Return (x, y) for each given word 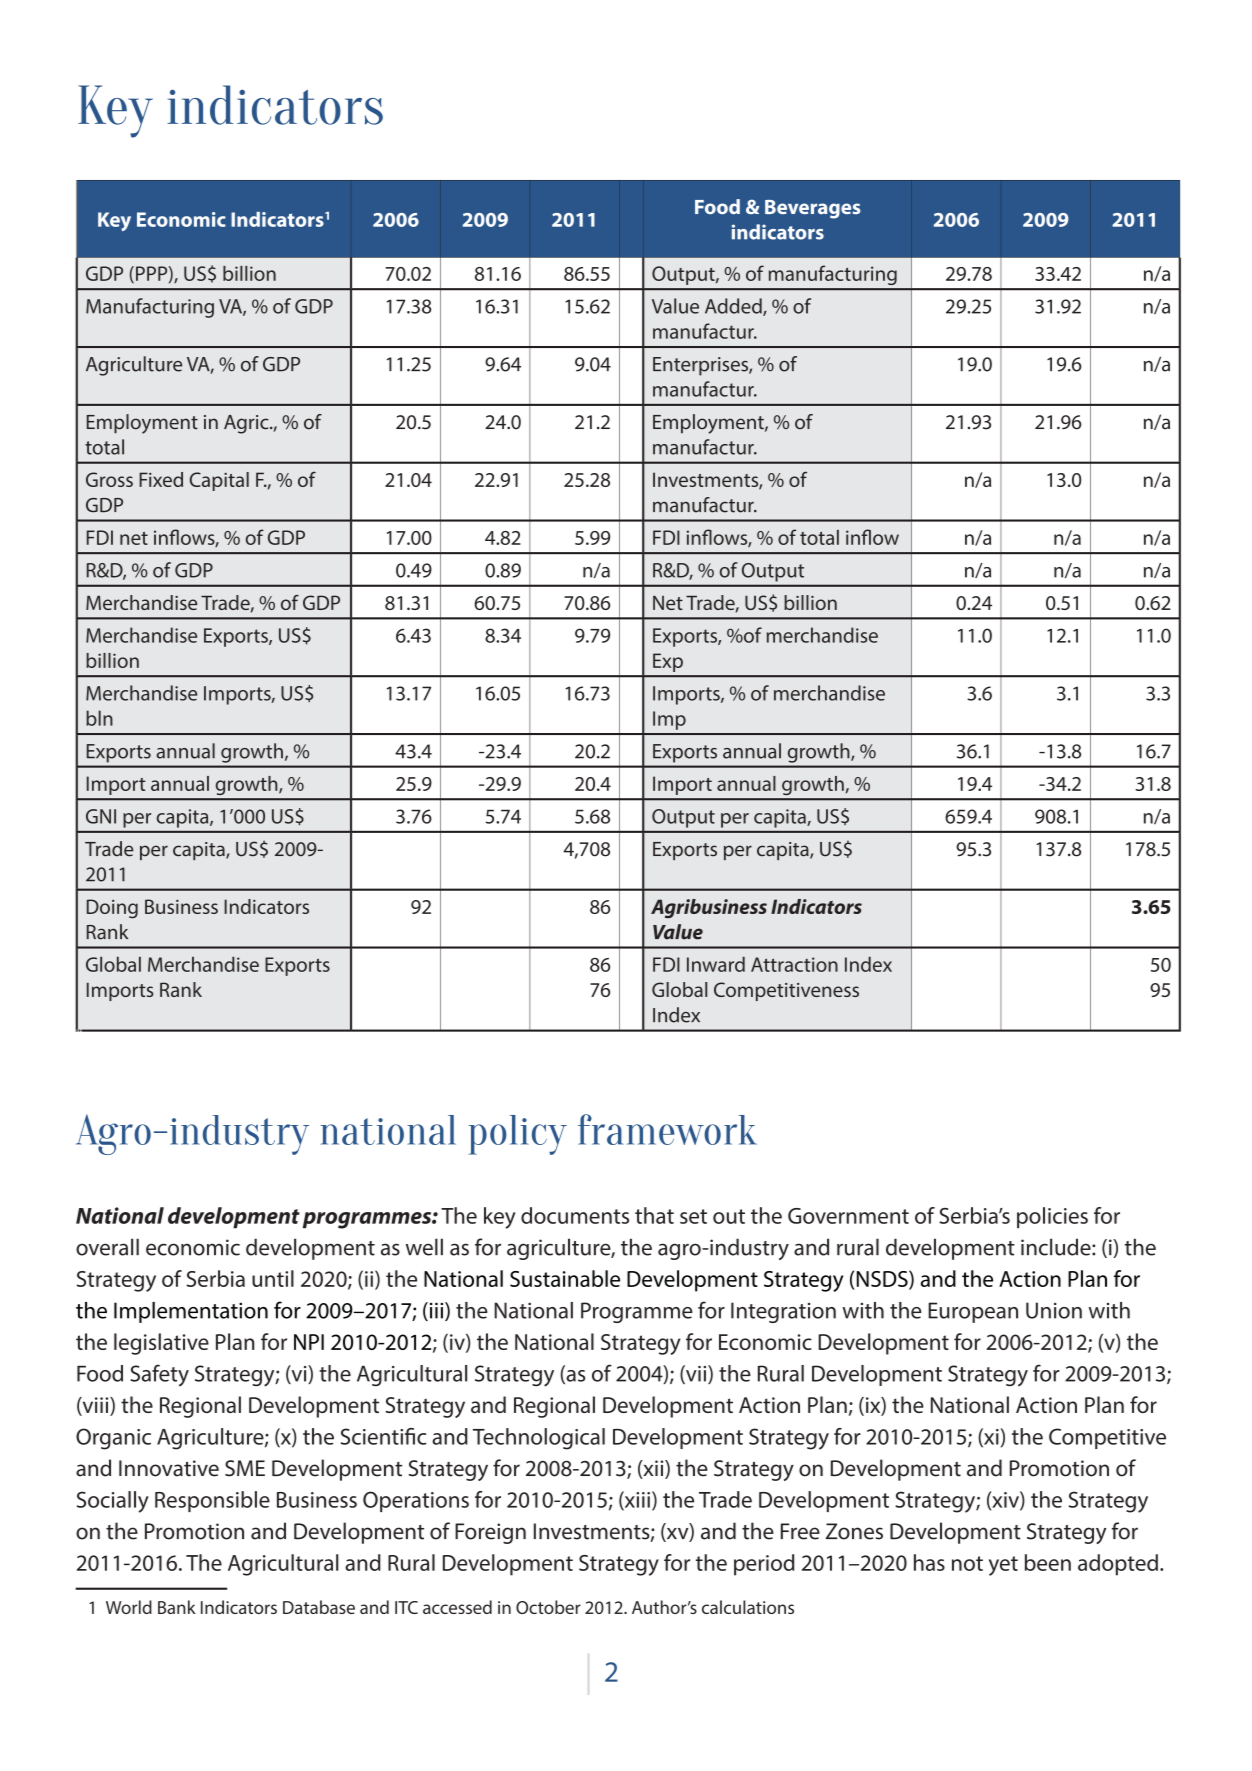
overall (107, 1247)
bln (99, 718)
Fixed (161, 479)
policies (1052, 1217)
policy (518, 1135)
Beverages (813, 209)
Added (734, 307)
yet (1003, 1566)
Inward (716, 964)
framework (667, 1129)
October (548, 1607)
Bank (177, 1607)
